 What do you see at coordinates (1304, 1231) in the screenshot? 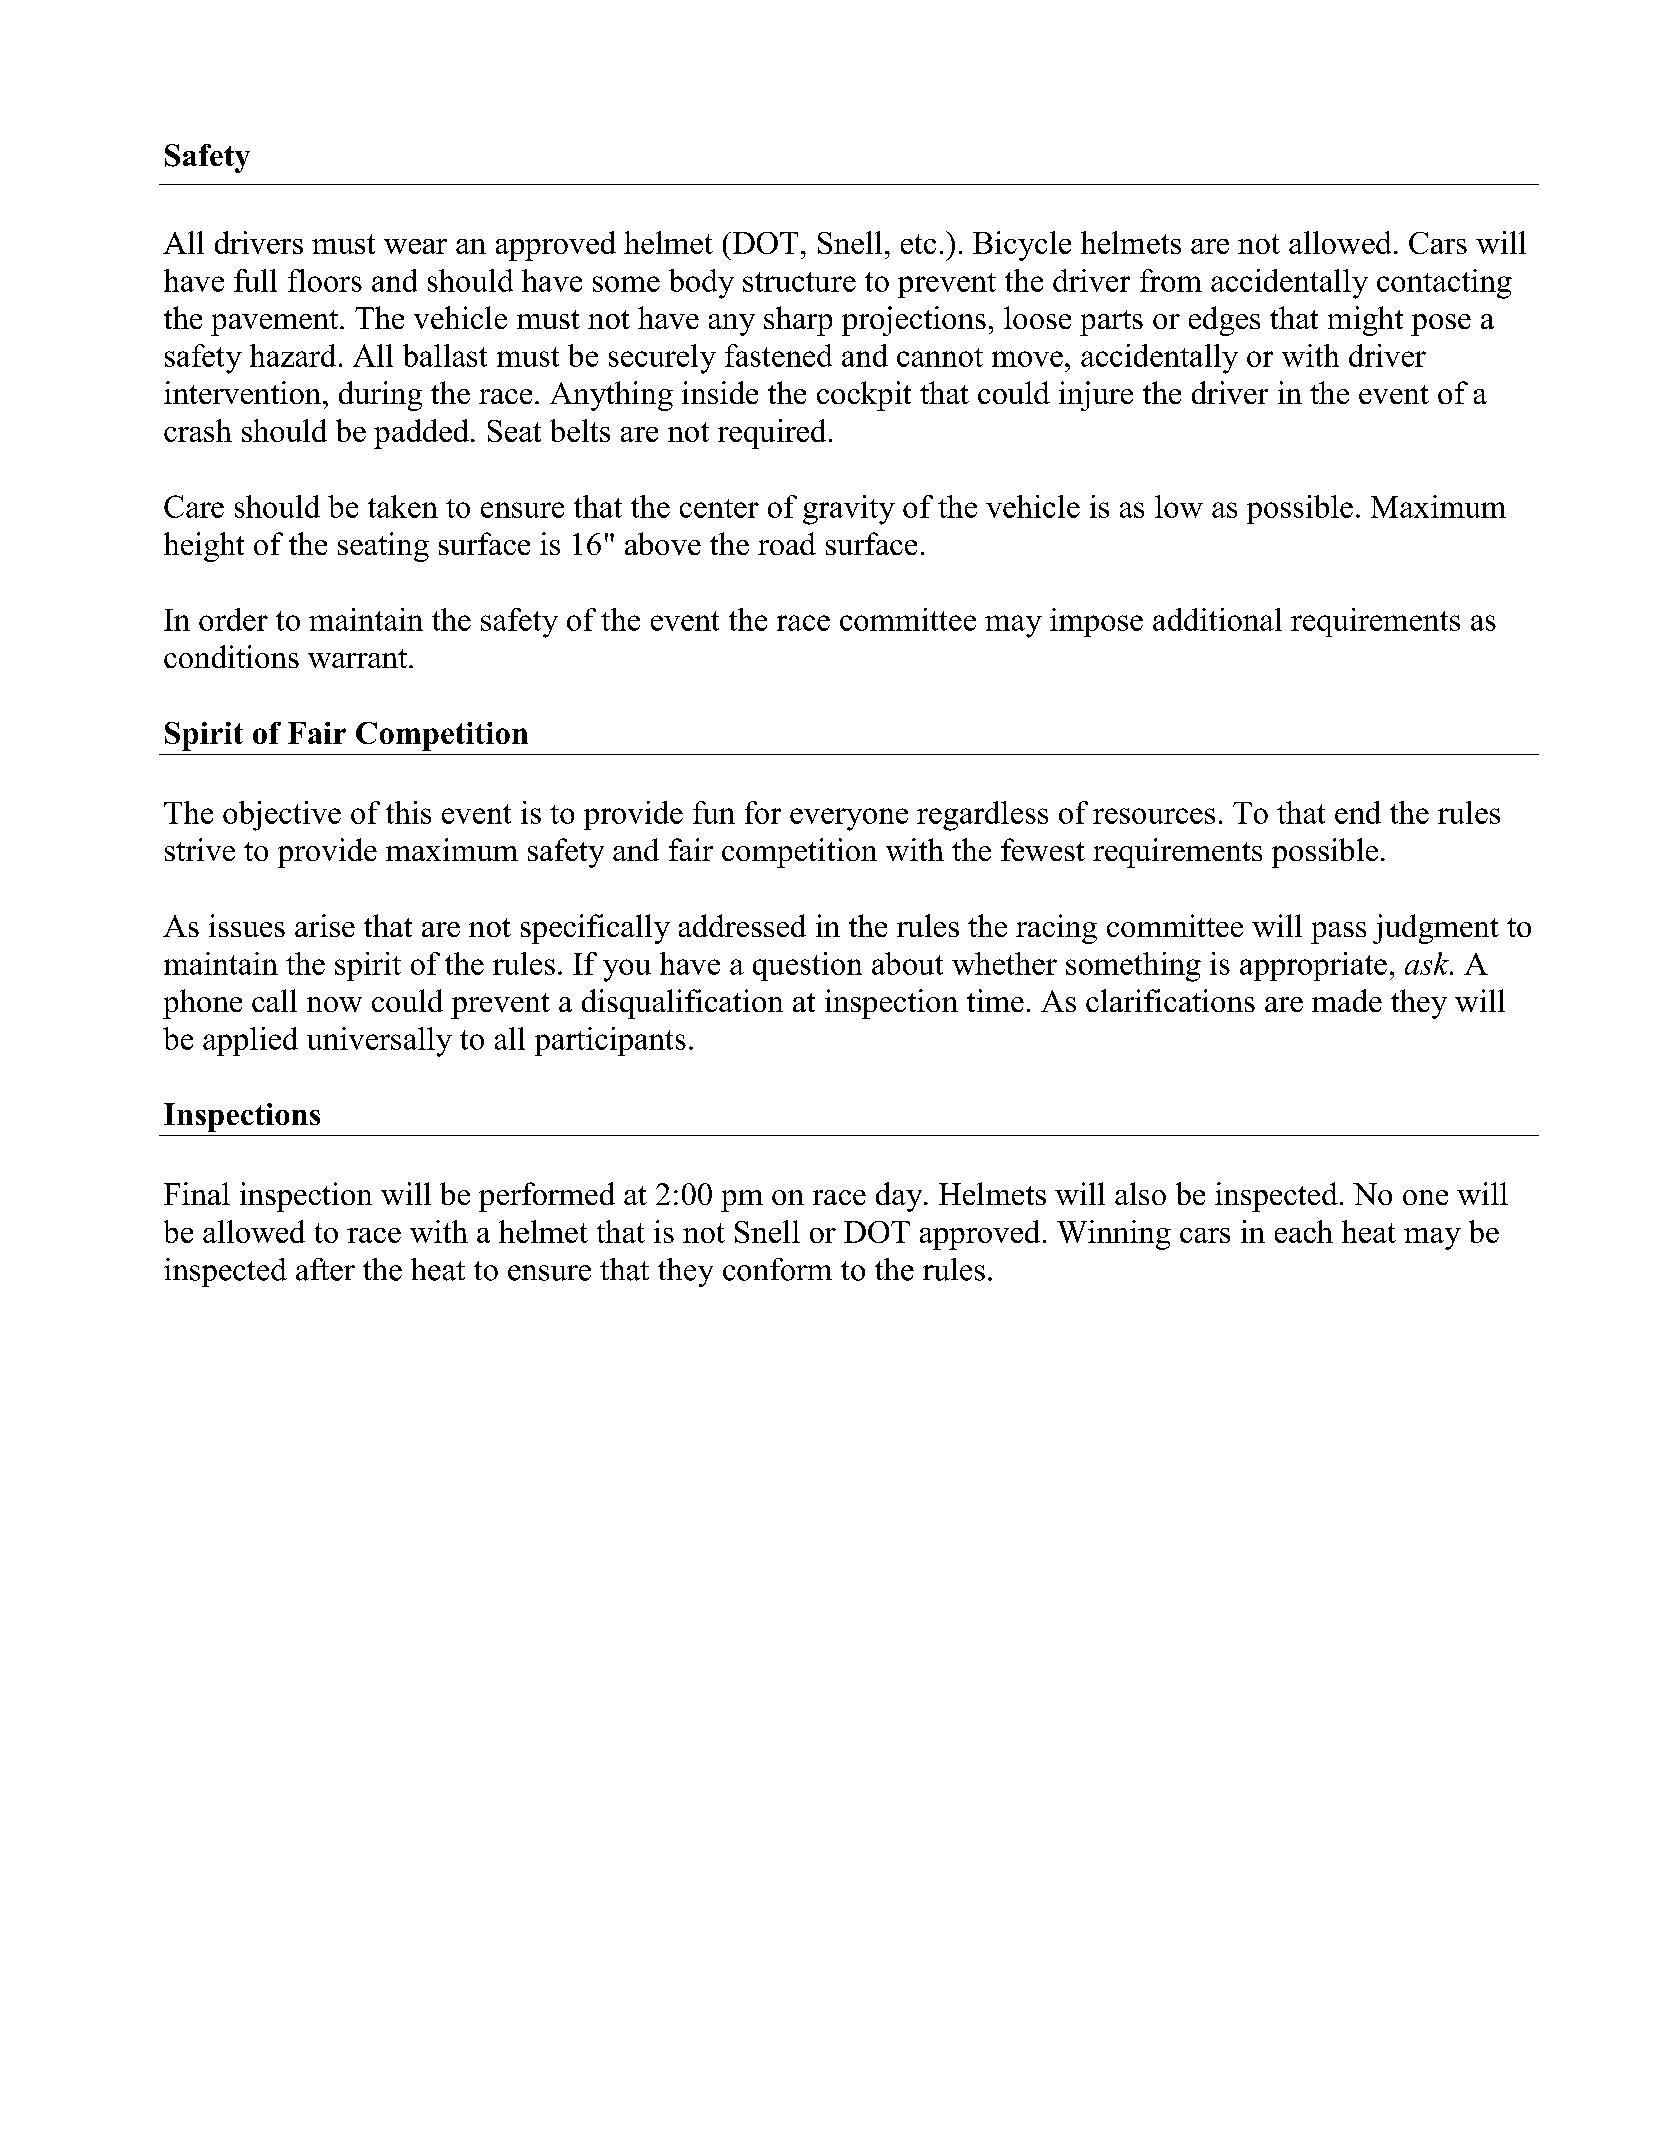
I see `each` at bounding box center [1304, 1231].
